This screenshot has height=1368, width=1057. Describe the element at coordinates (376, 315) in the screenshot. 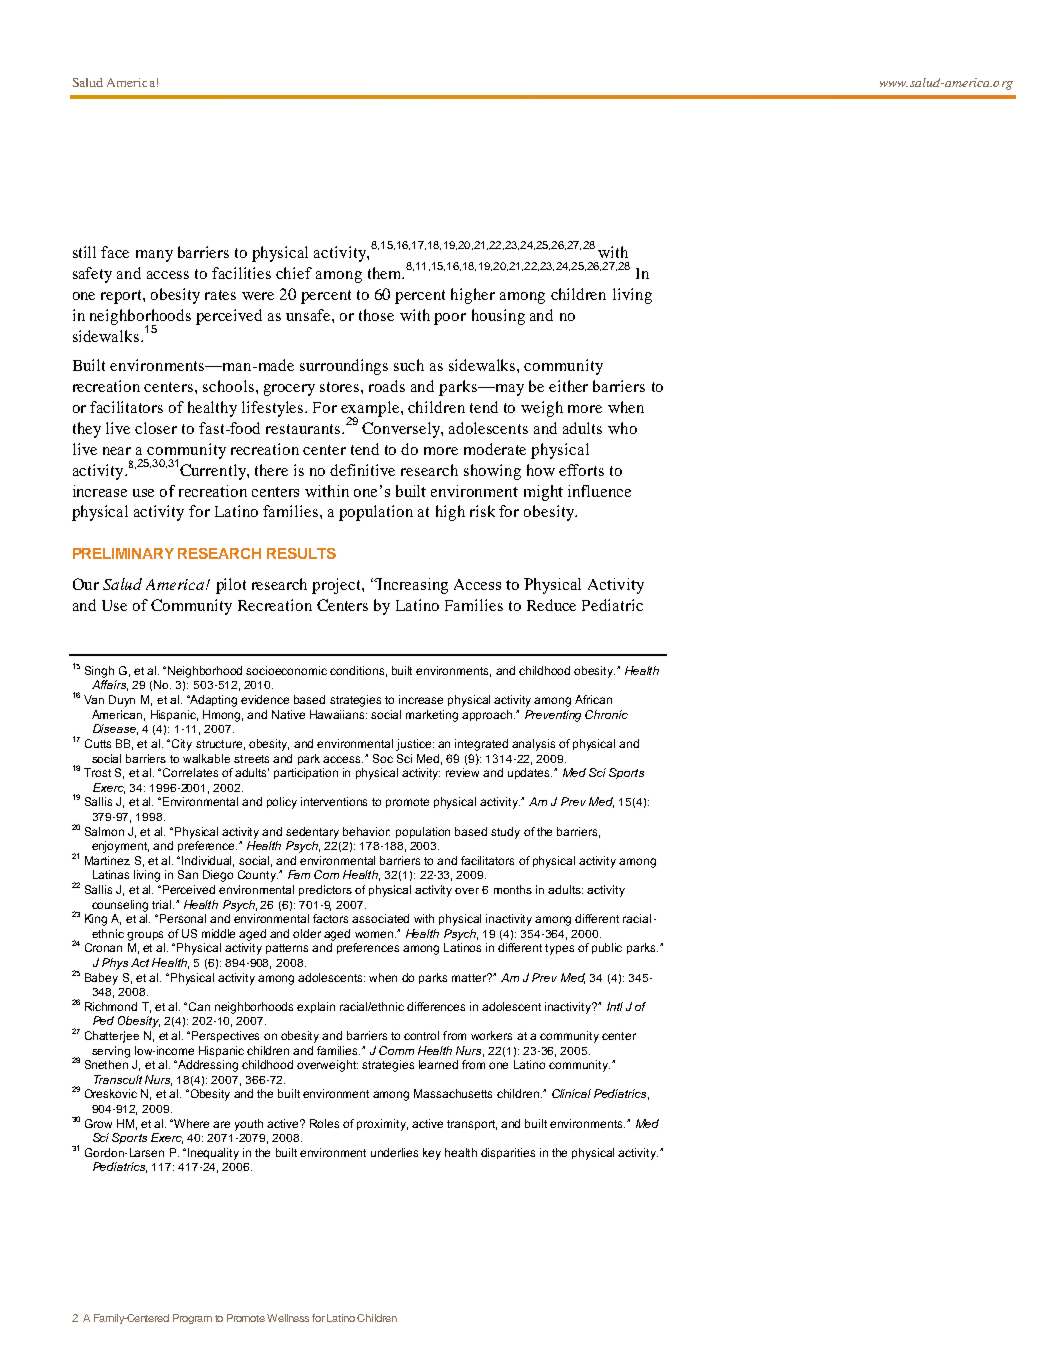

I see `those` at that location.
